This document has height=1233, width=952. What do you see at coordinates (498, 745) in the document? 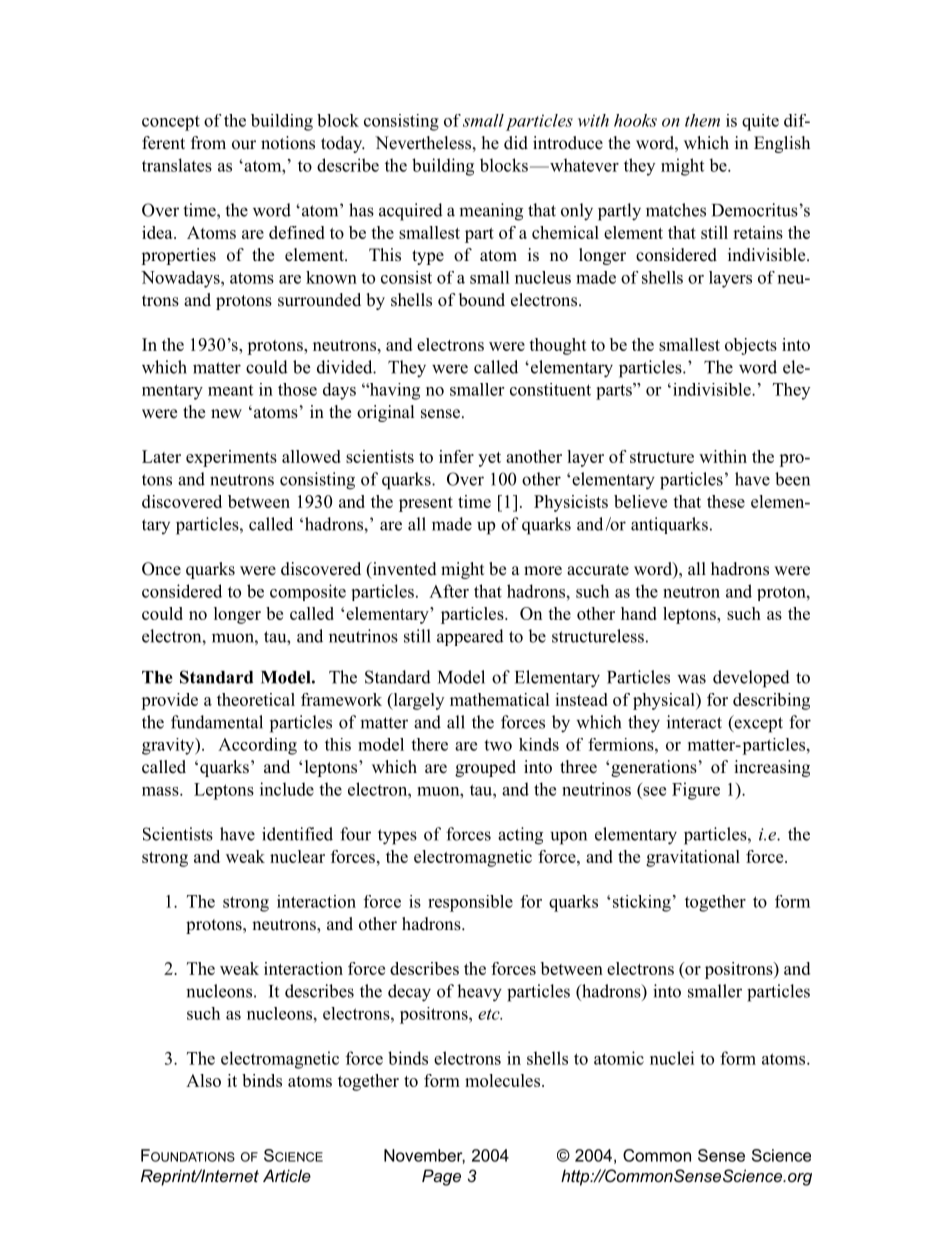
I see `two` at bounding box center [498, 745].
